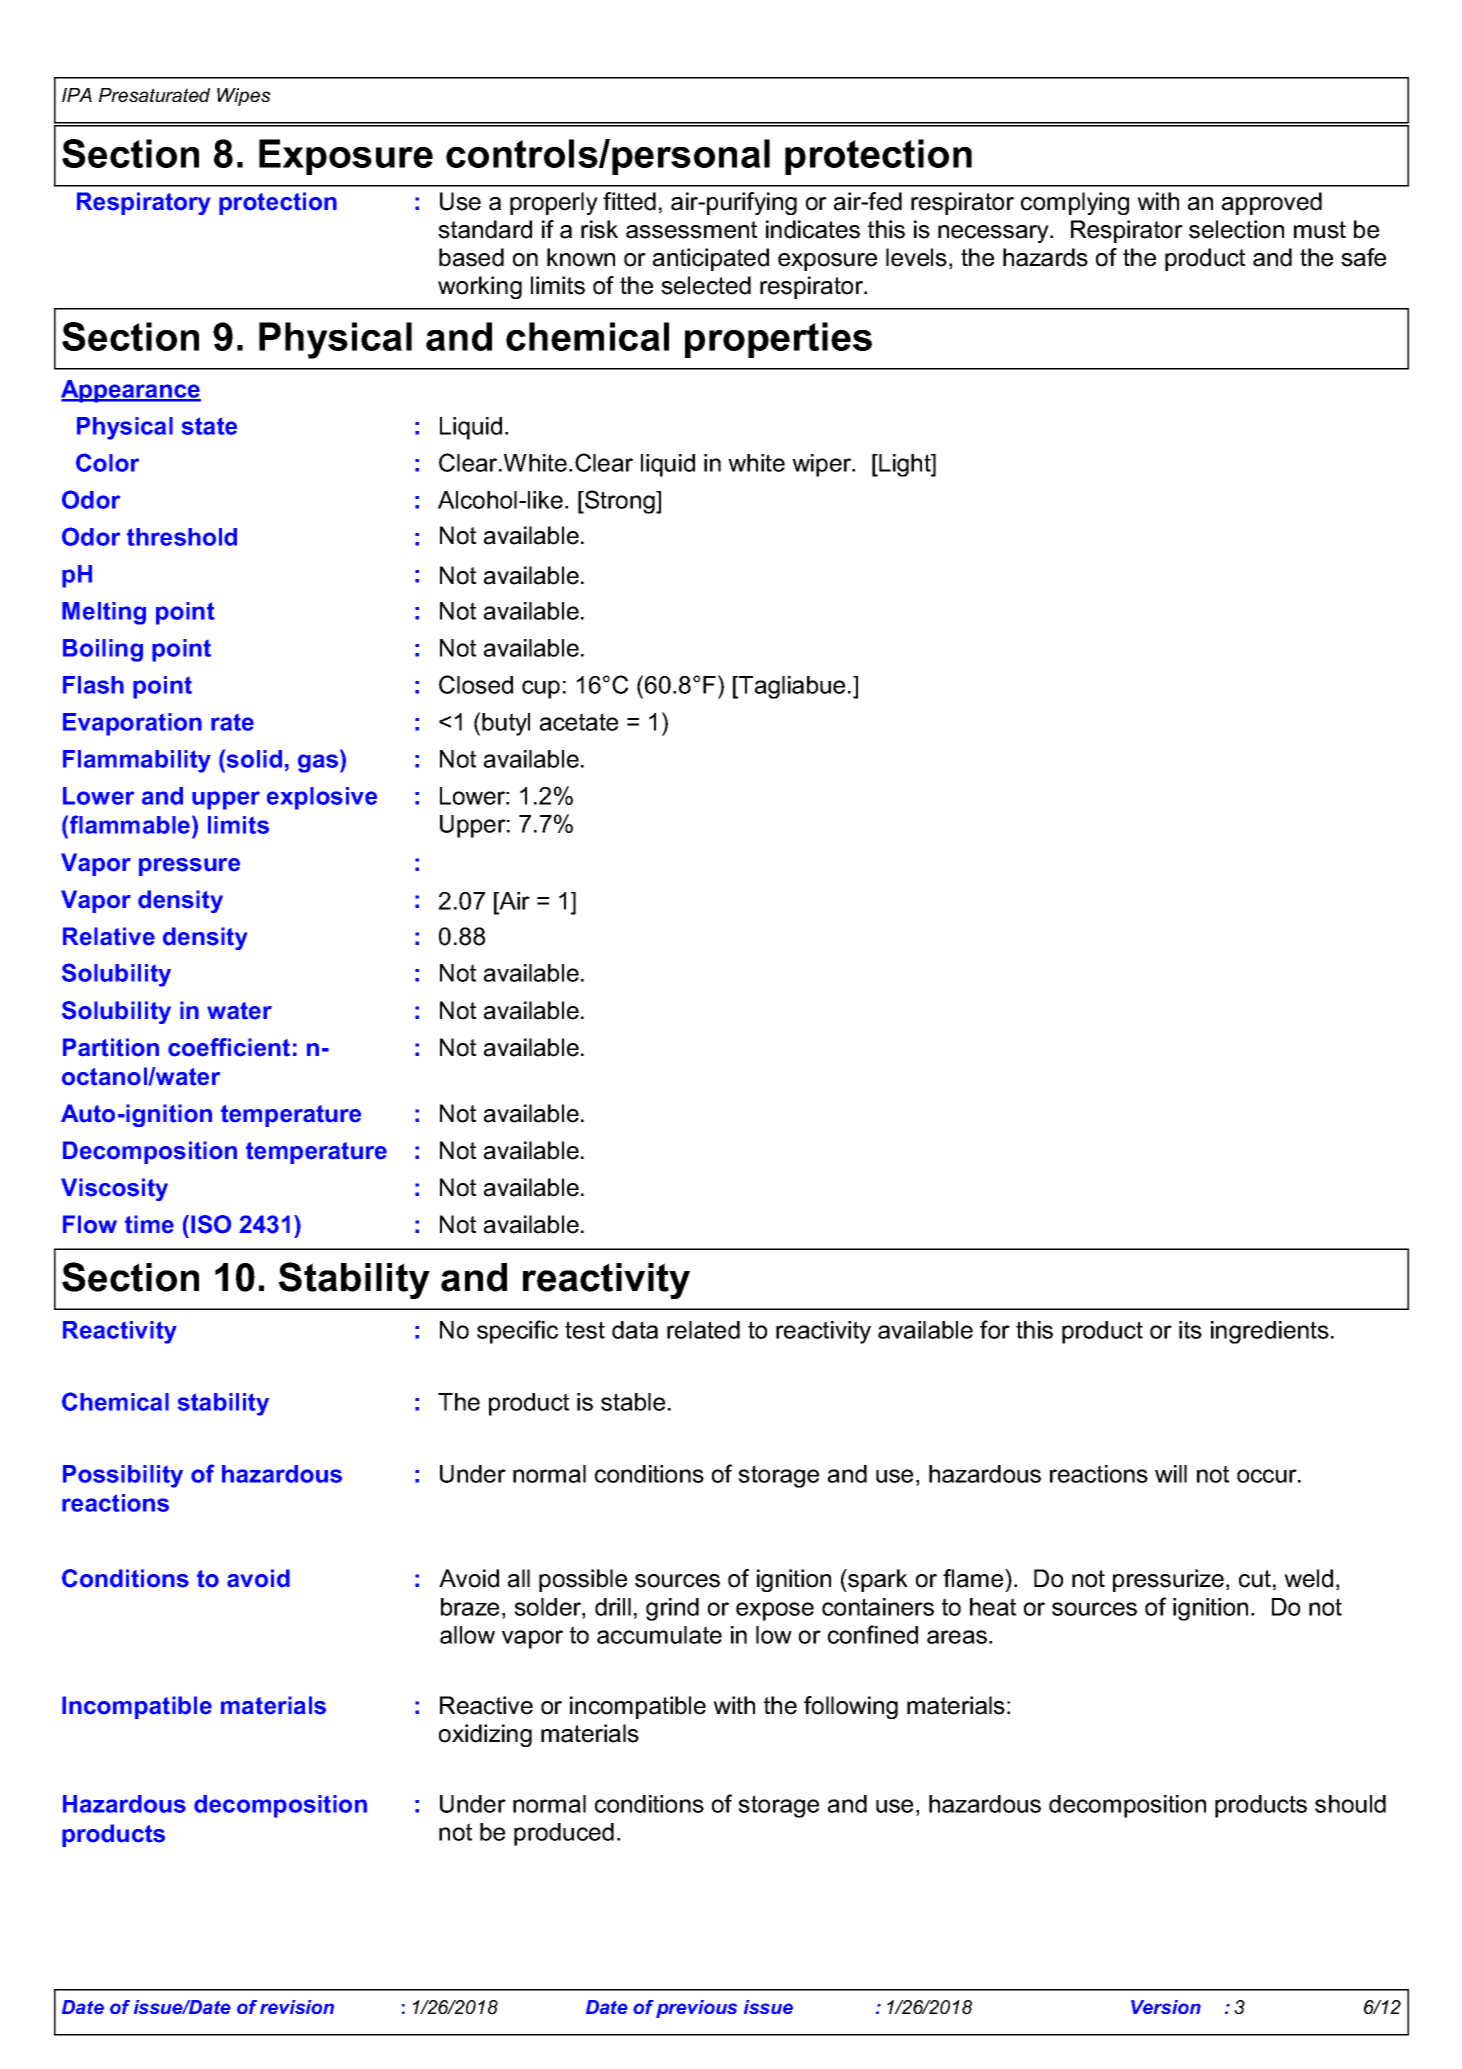 The width and height of the document is (1462, 2069). Describe the element at coordinates (1272, 203) in the document. I see `approved` at that location.
